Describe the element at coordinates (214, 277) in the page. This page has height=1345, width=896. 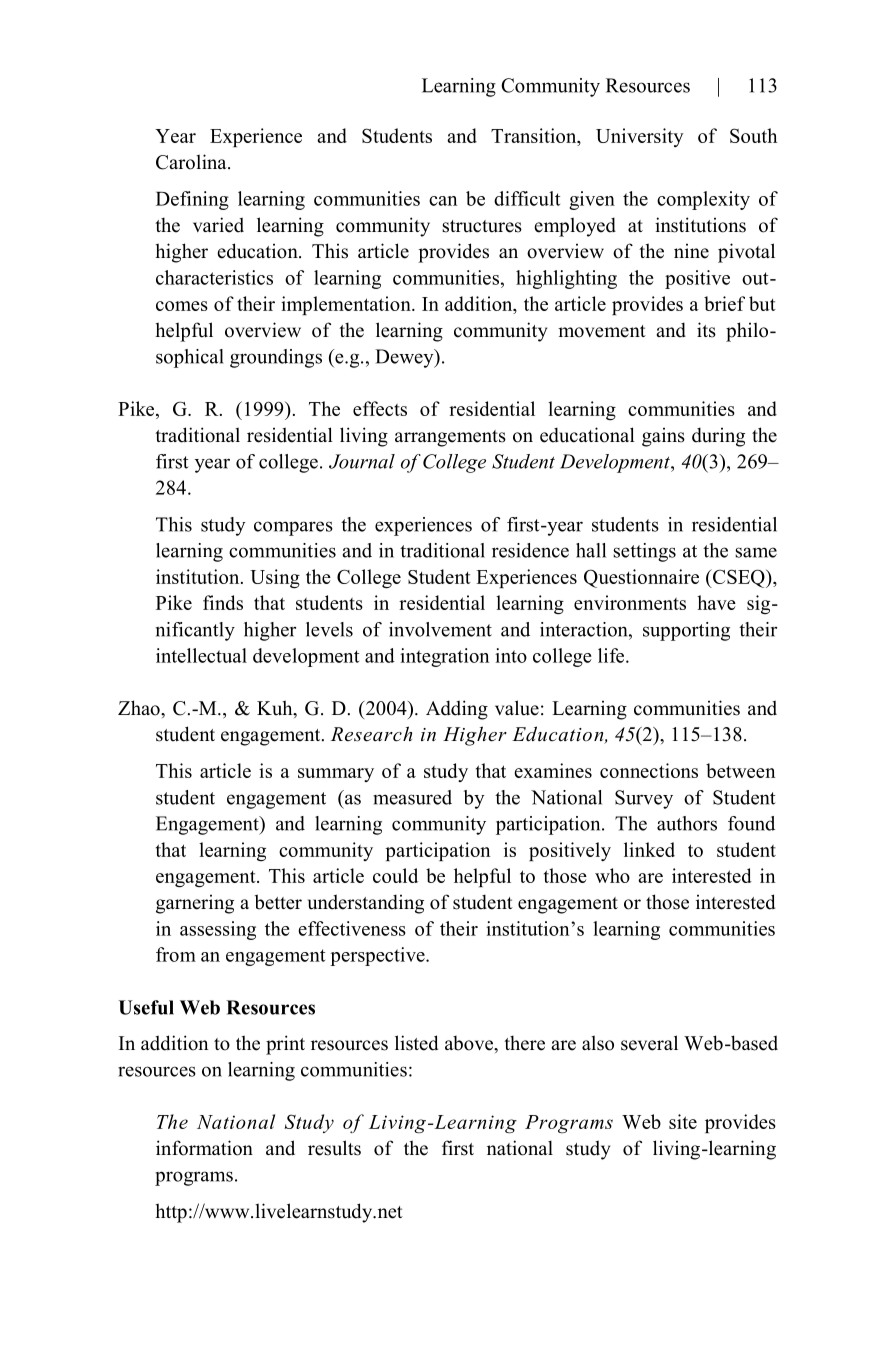
I see `characteristics` at that location.
